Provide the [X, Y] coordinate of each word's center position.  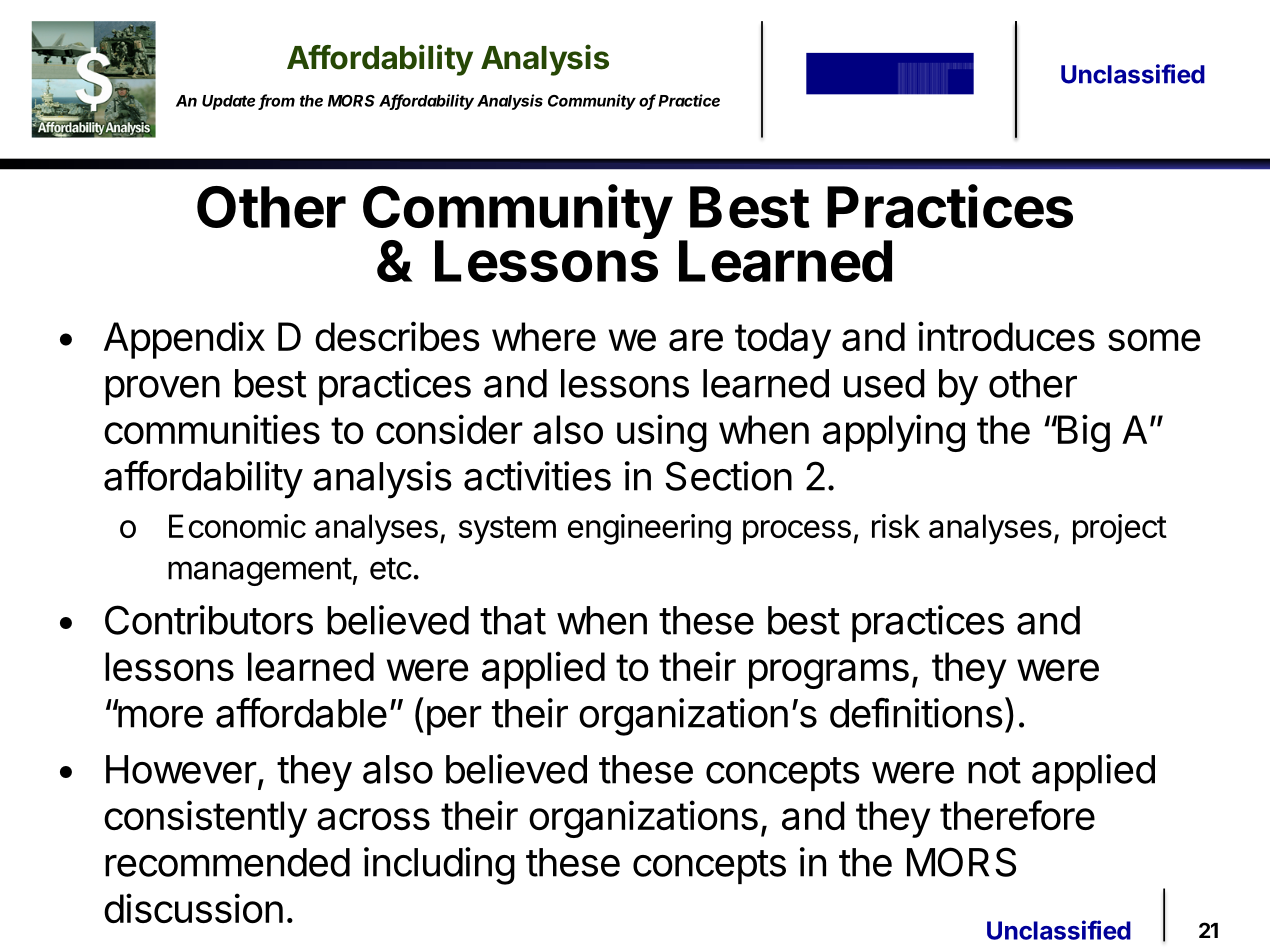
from [277, 101]
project [1120, 529]
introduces [1006, 336]
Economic [237, 526]
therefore [1017, 815]
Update [228, 102]
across [373, 819]
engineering [649, 529]
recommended [227, 862]
